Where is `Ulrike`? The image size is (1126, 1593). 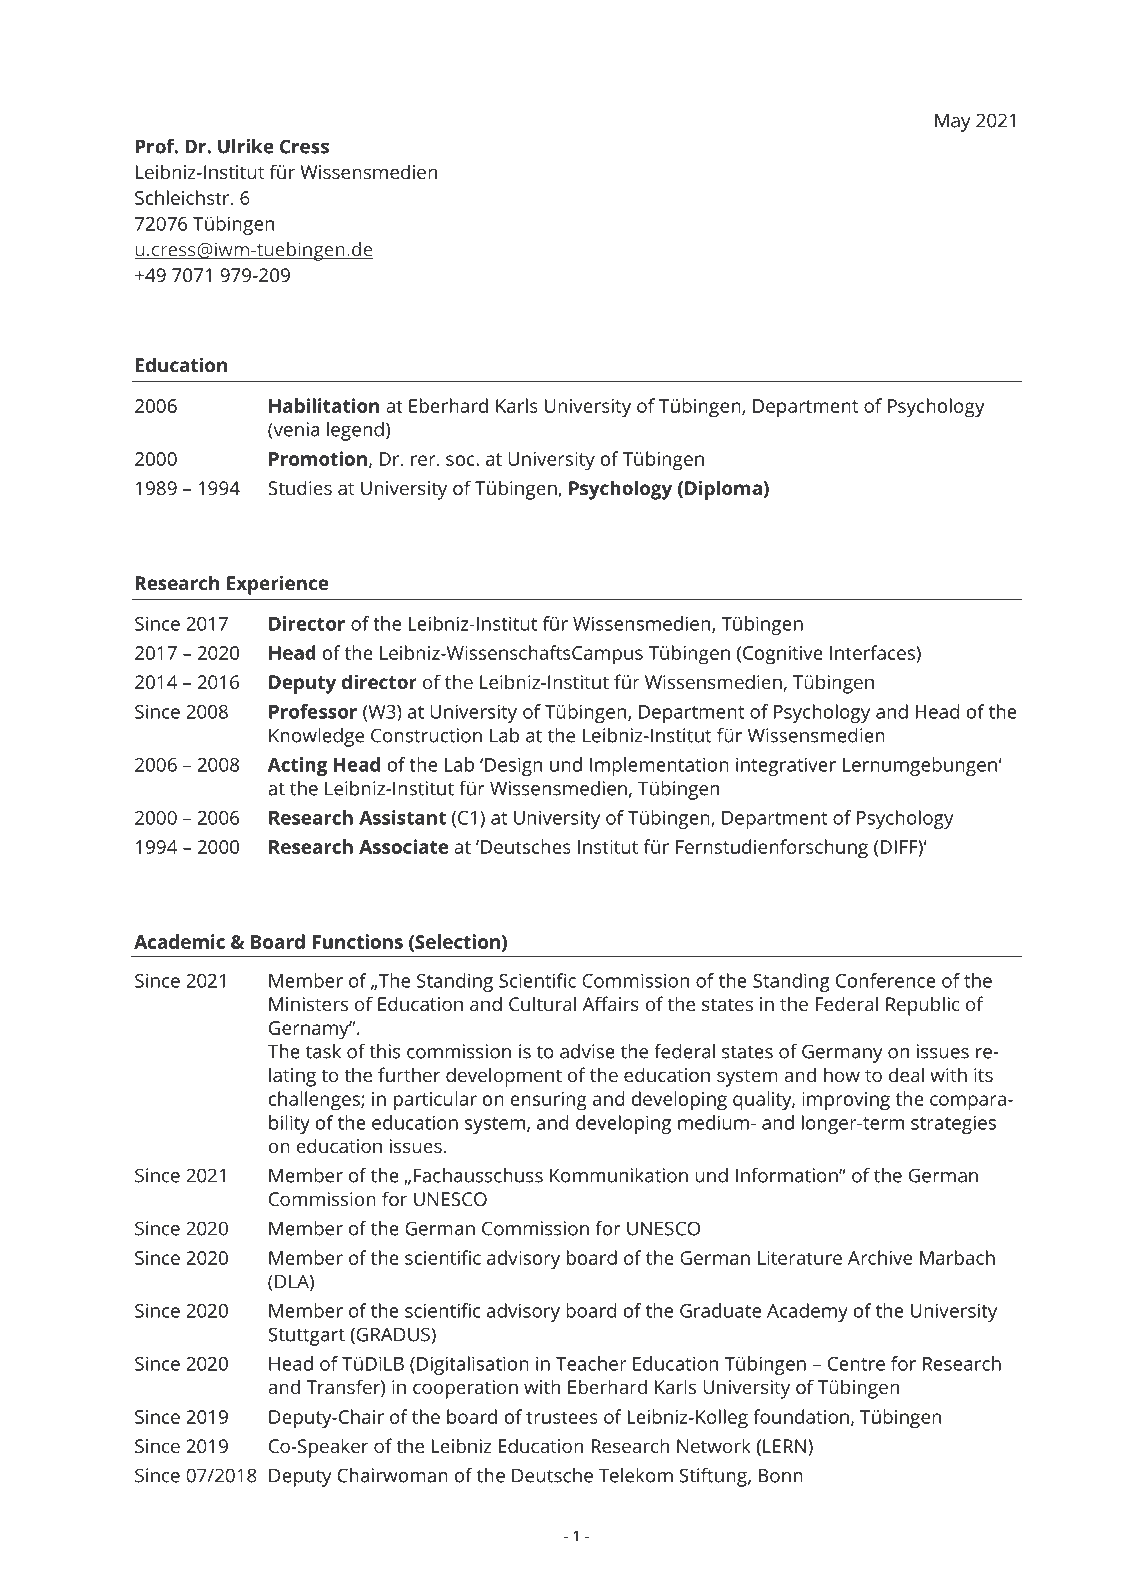 Ulrike is located at coordinates (246, 146).
